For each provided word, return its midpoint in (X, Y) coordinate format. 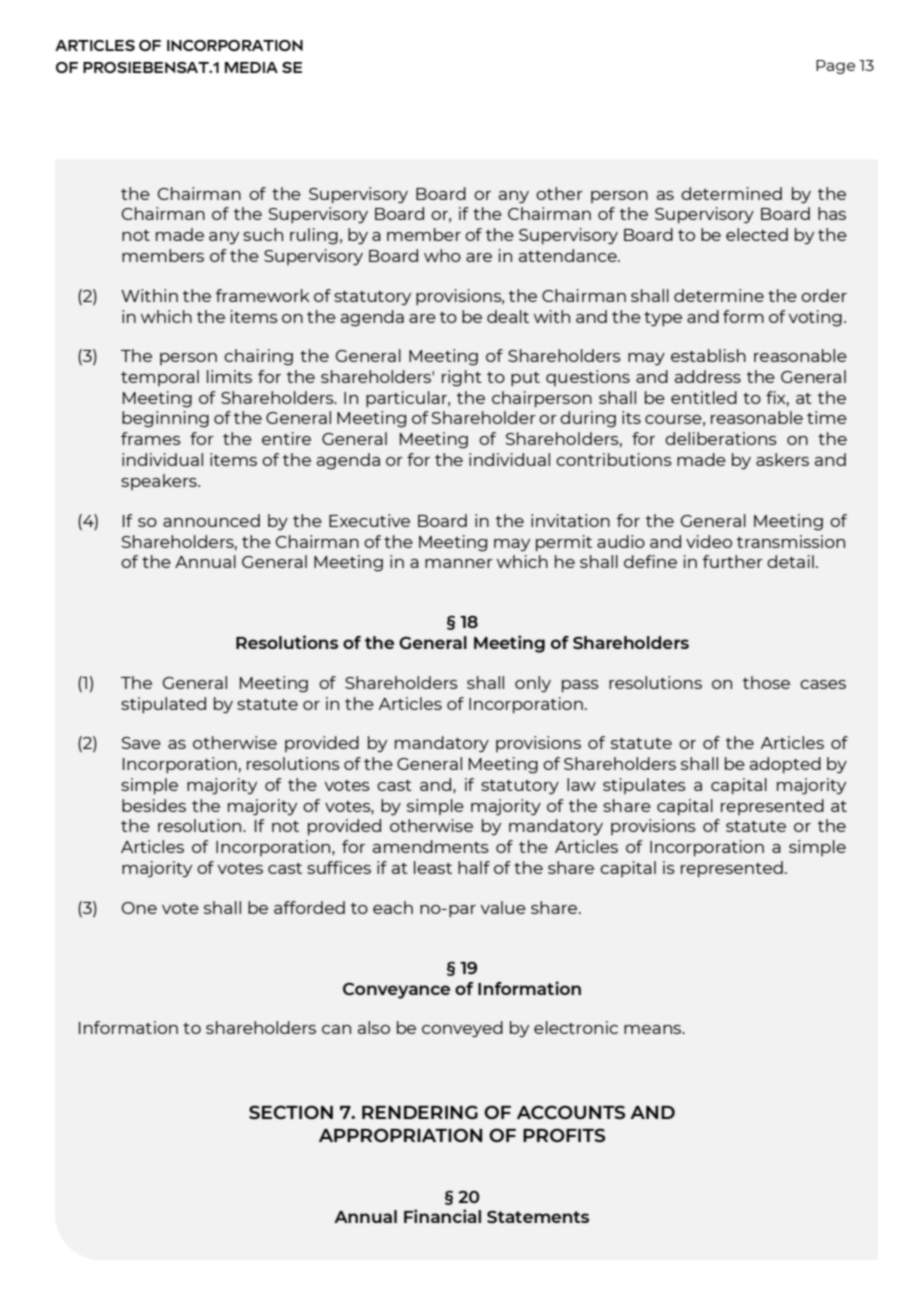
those (766, 682)
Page (835, 67)
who (442, 255)
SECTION (291, 1112)
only (533, 684)
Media (251, 67)
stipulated (163, 705)
